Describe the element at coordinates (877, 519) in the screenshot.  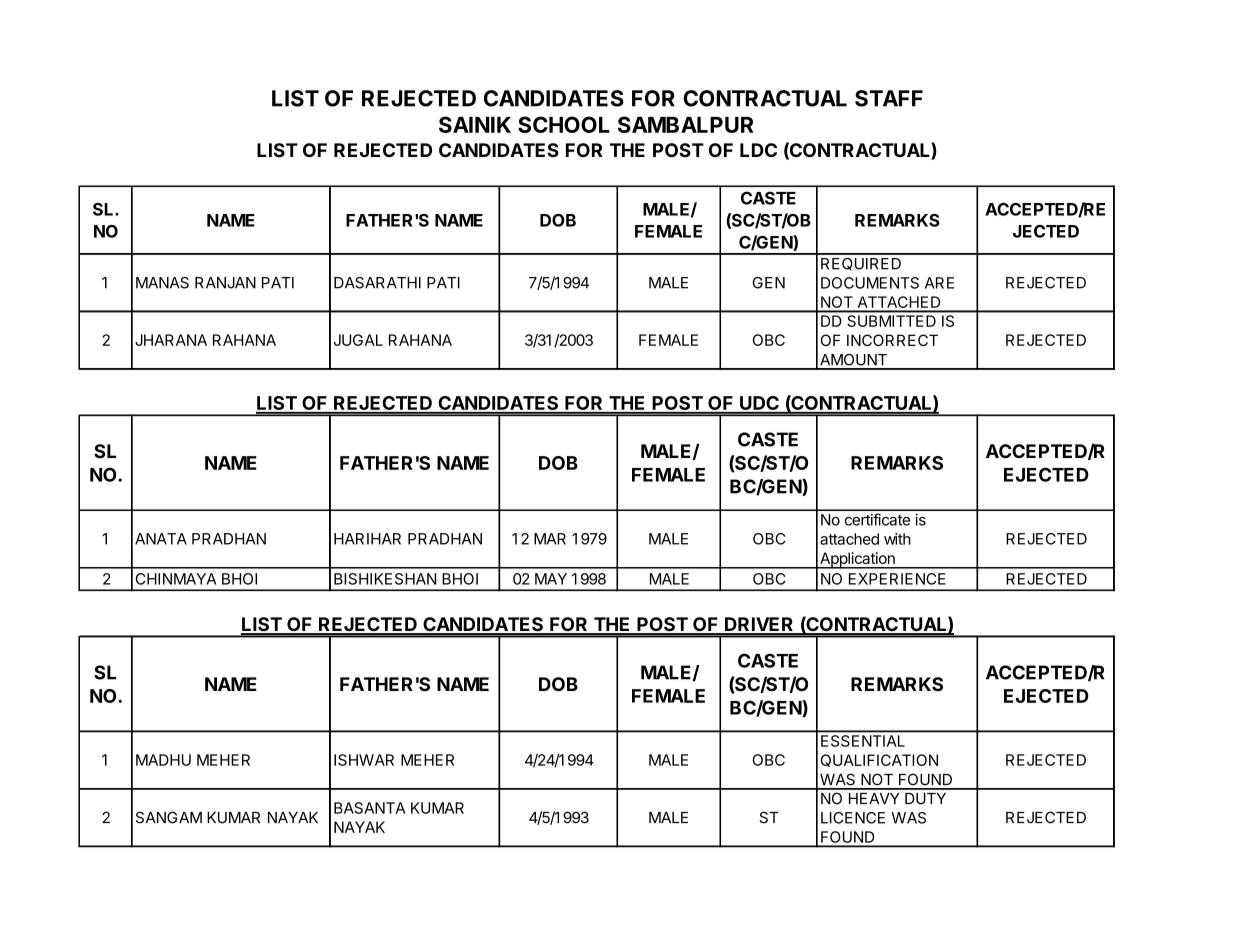
I see `certificate` at that location.
